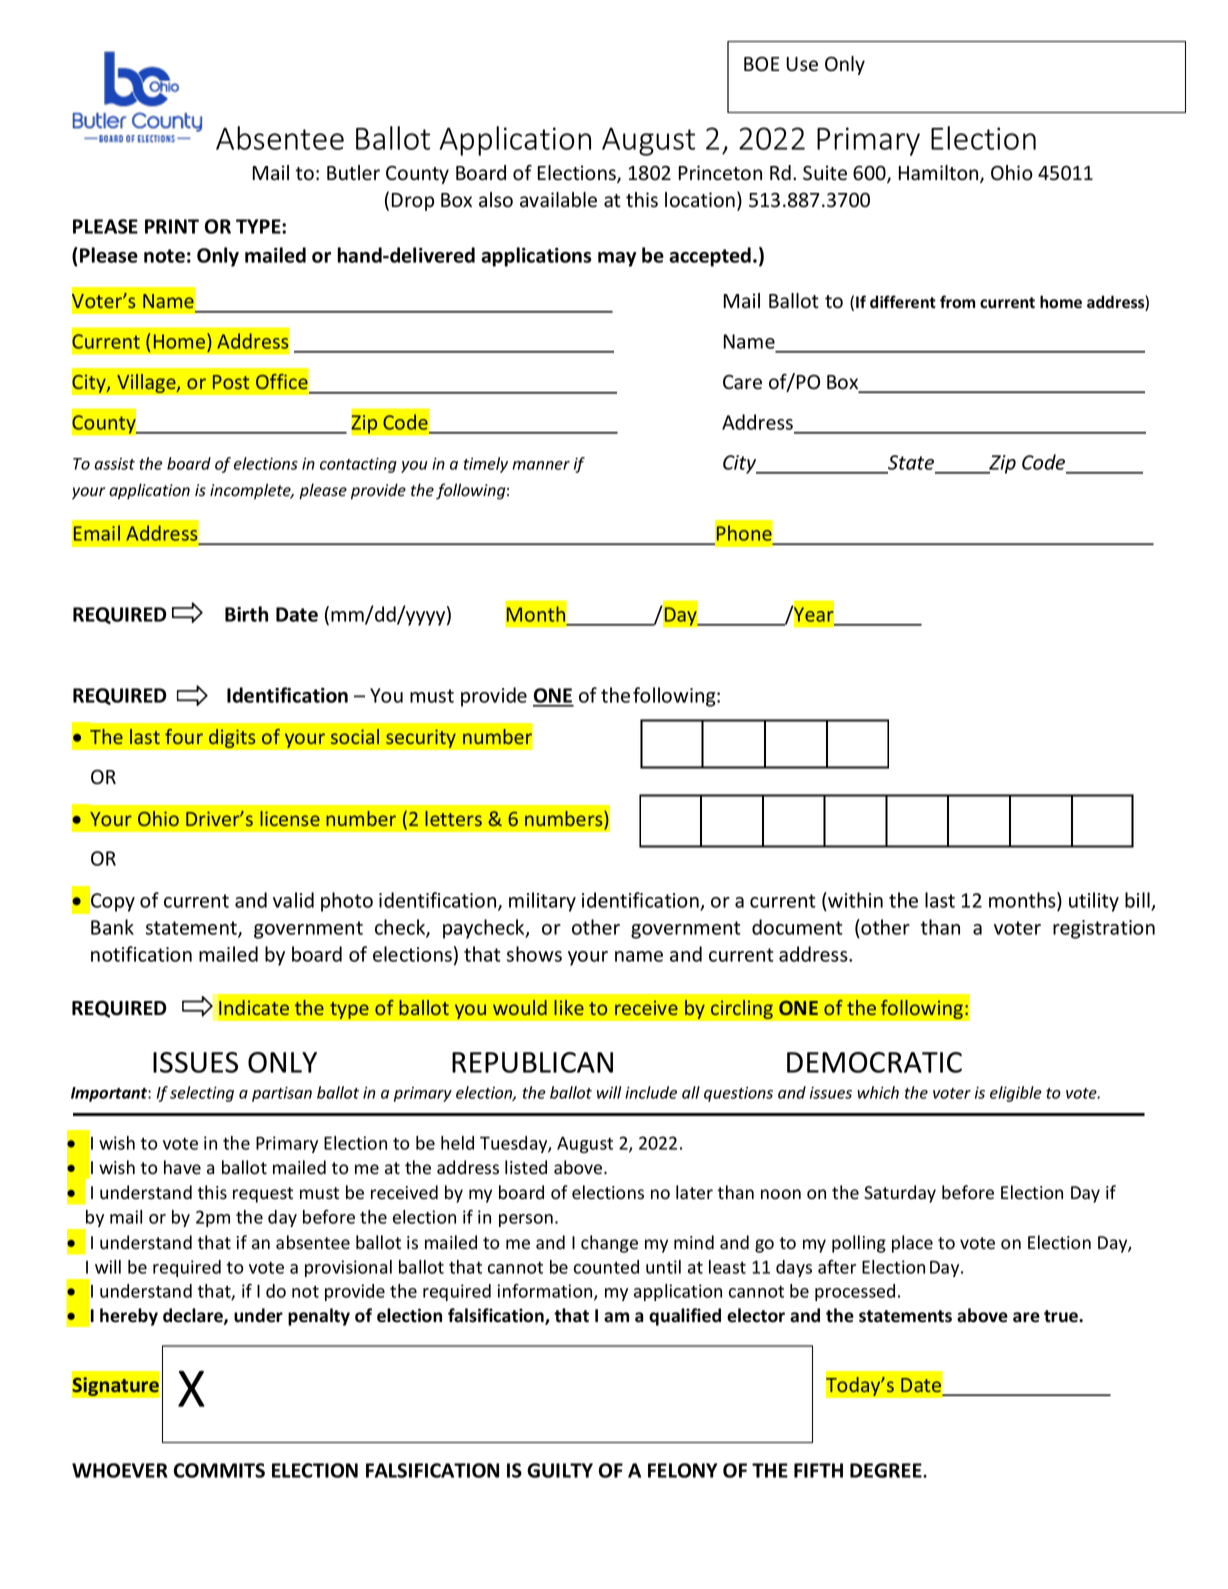  What do you see at coordinates (353, 173) in the screenshot?
I see `Butler` at bounding box center [353, 173].
